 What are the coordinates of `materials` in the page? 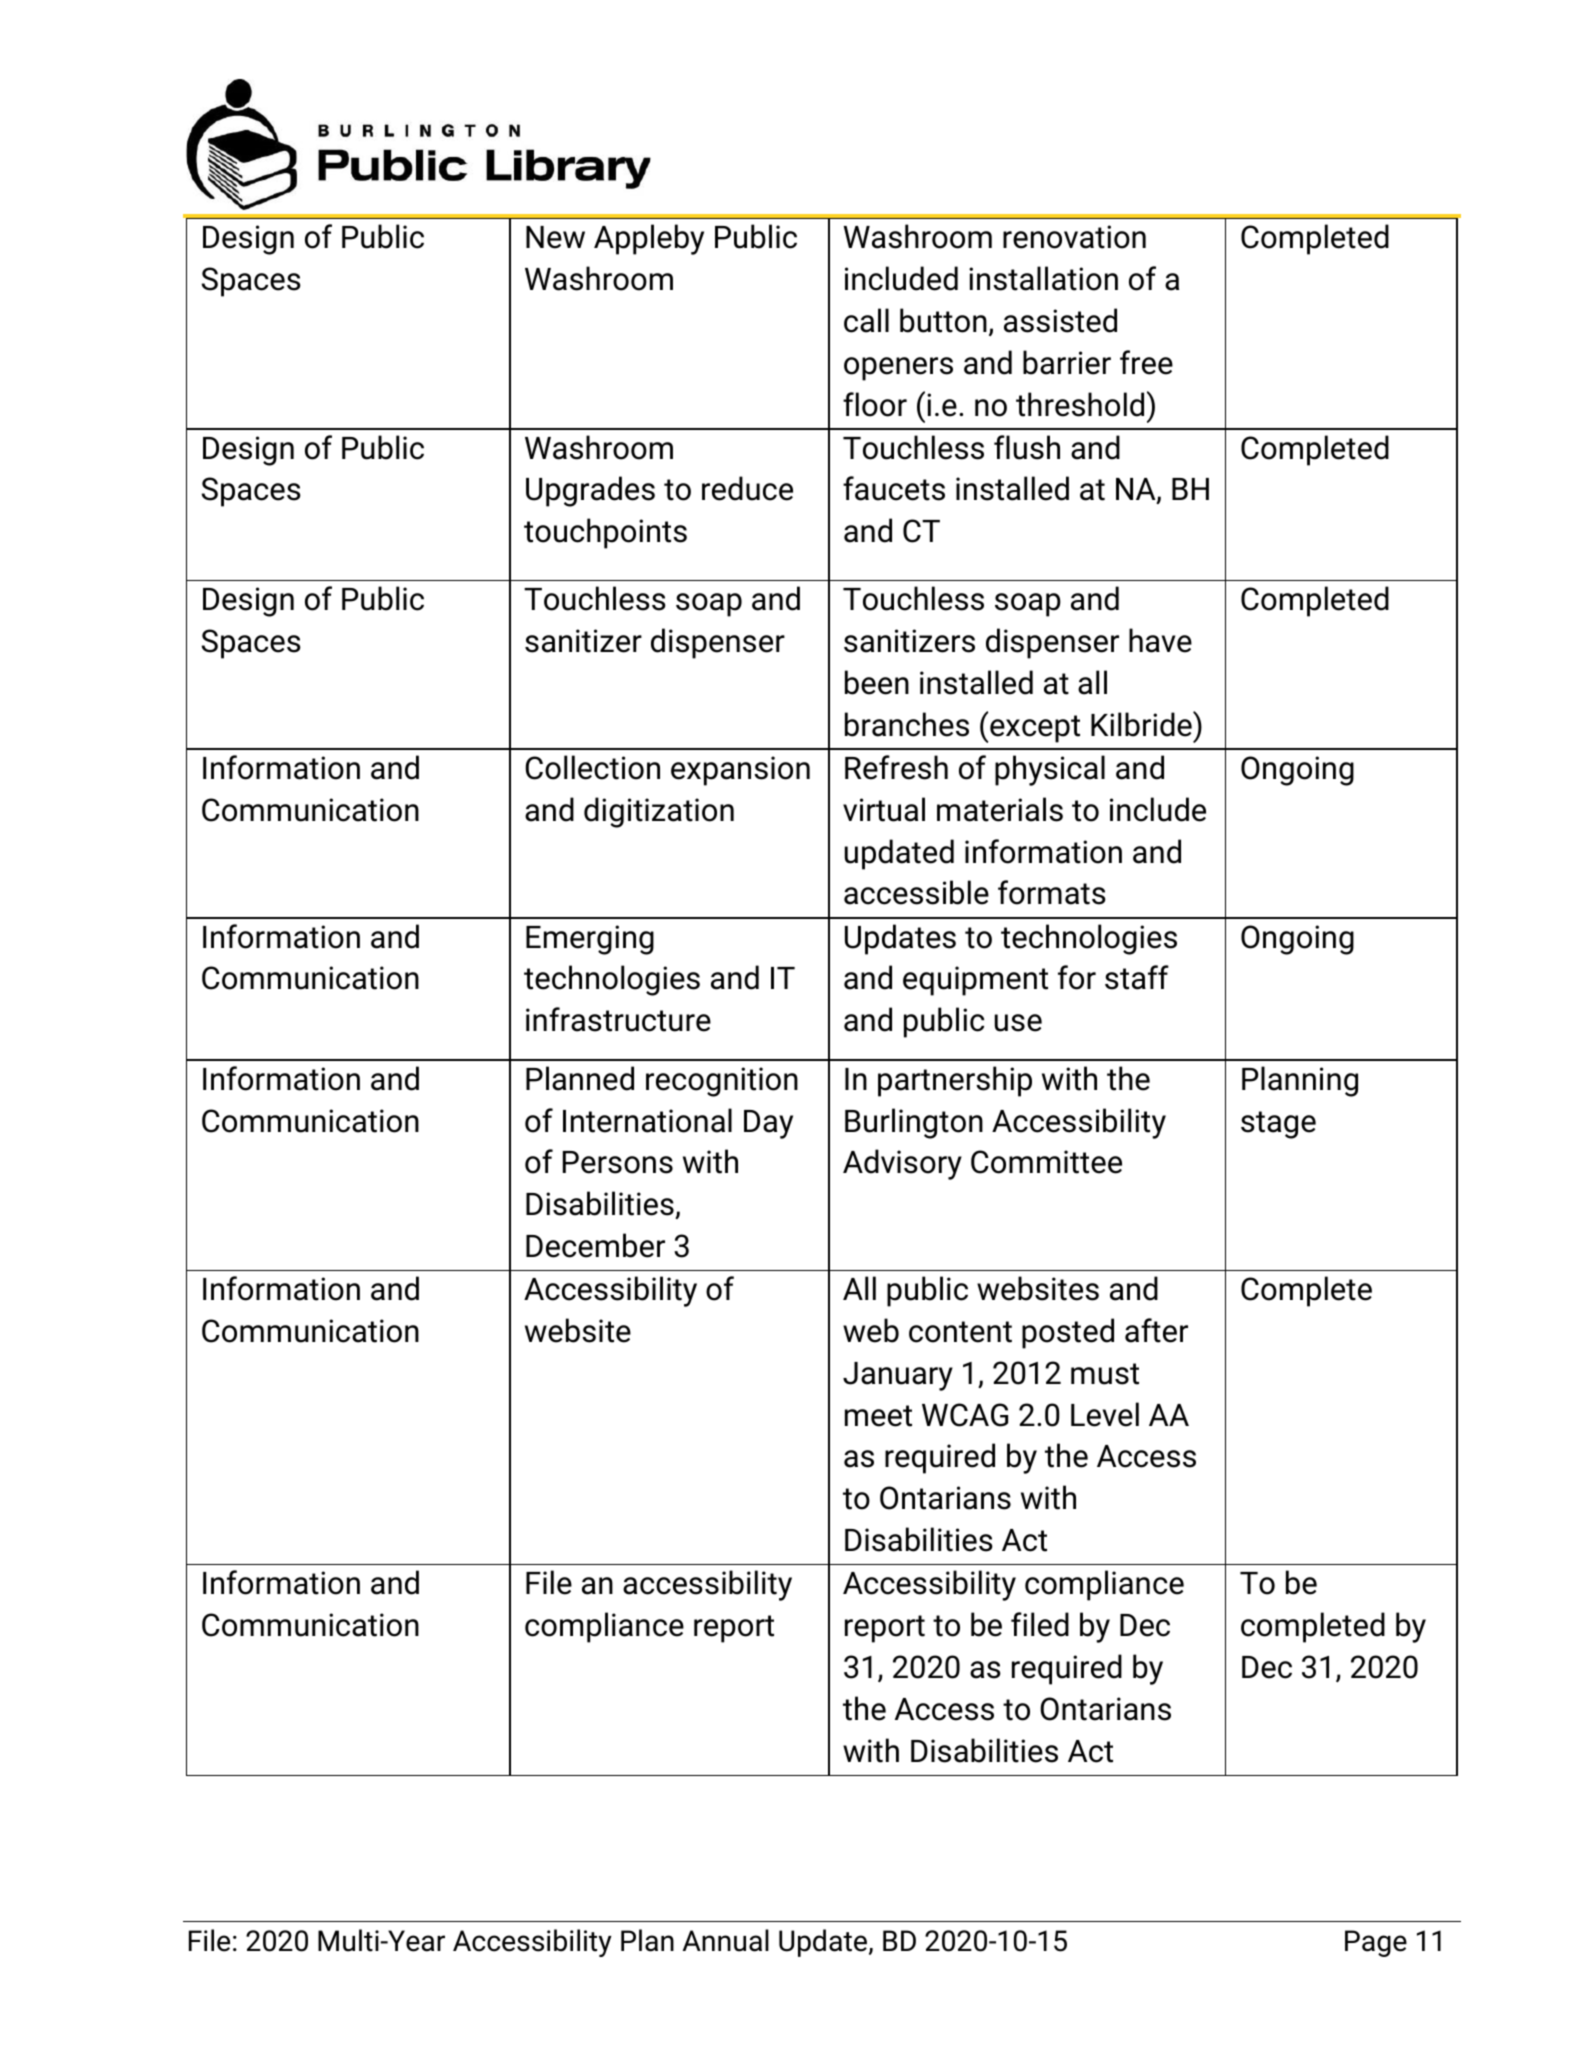 It's located at (1000, 809).
